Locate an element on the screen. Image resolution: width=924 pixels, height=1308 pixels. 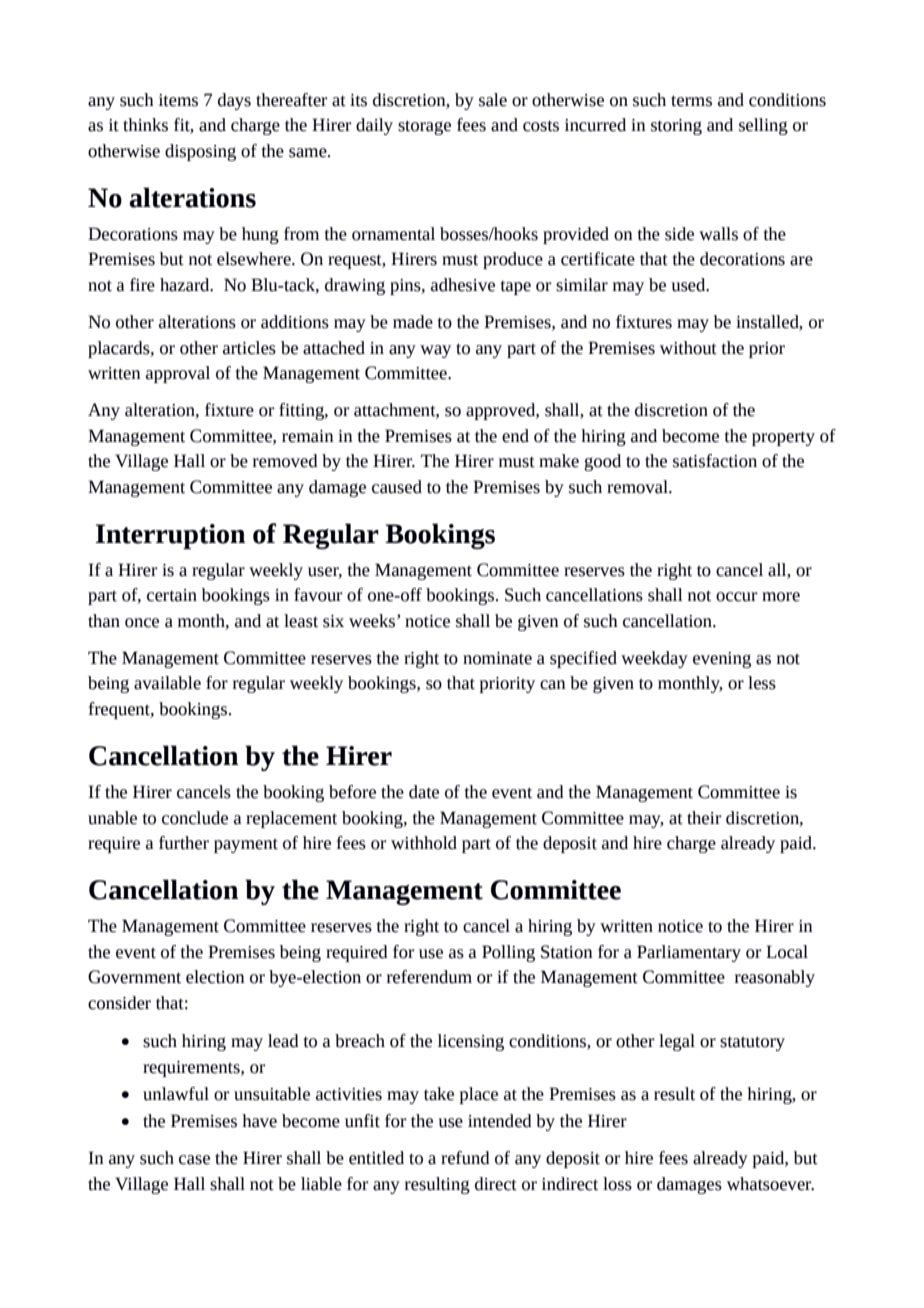
date is located at coordinates (424, 792).
